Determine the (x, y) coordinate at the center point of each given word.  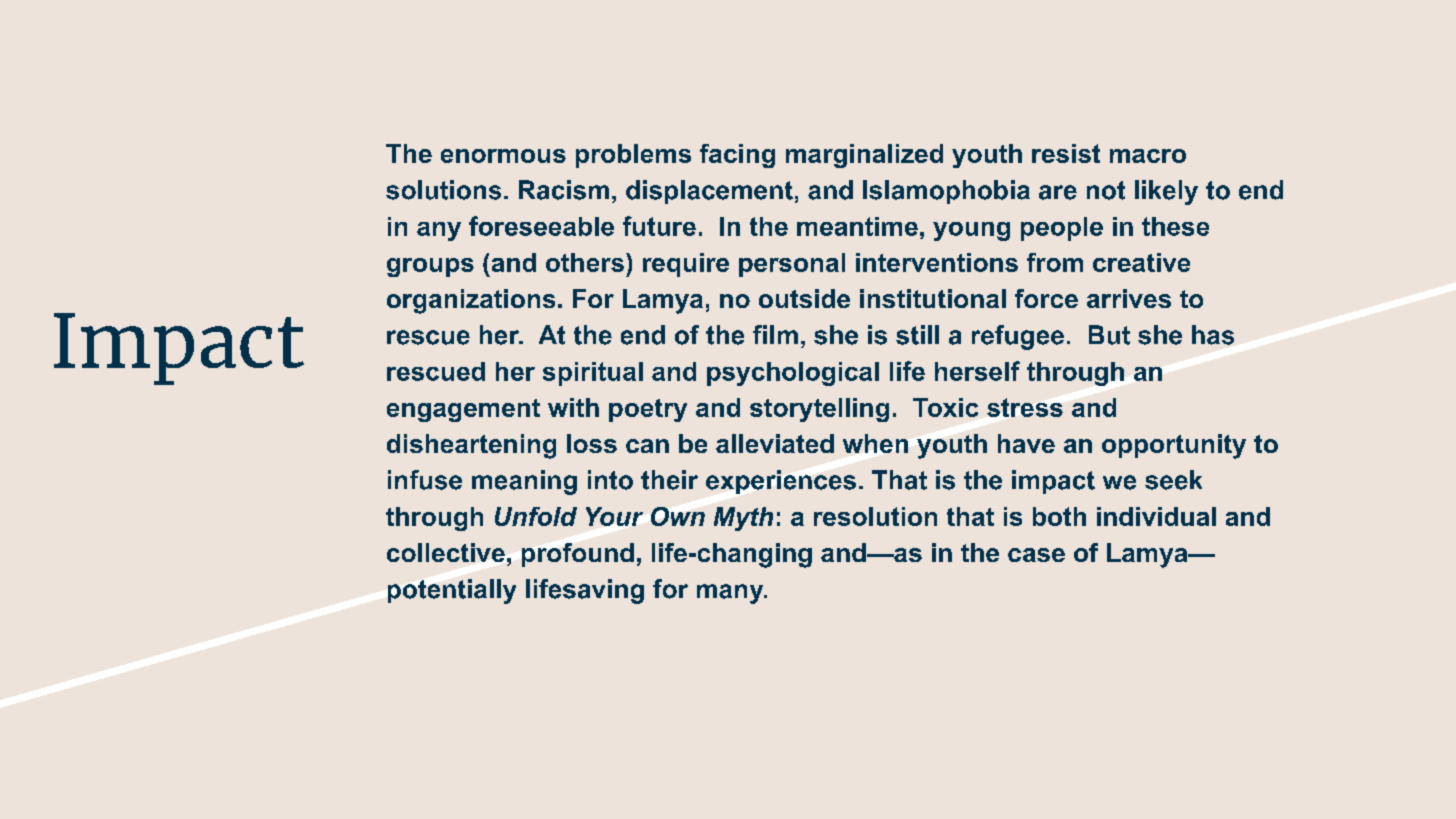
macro (1148, 156)
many (731, 594)
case (1036, 555)
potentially (452, 591)
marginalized (864, 156)
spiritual (593, 374)
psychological (793, 374)
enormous (503, 156)
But (1109, 335)
